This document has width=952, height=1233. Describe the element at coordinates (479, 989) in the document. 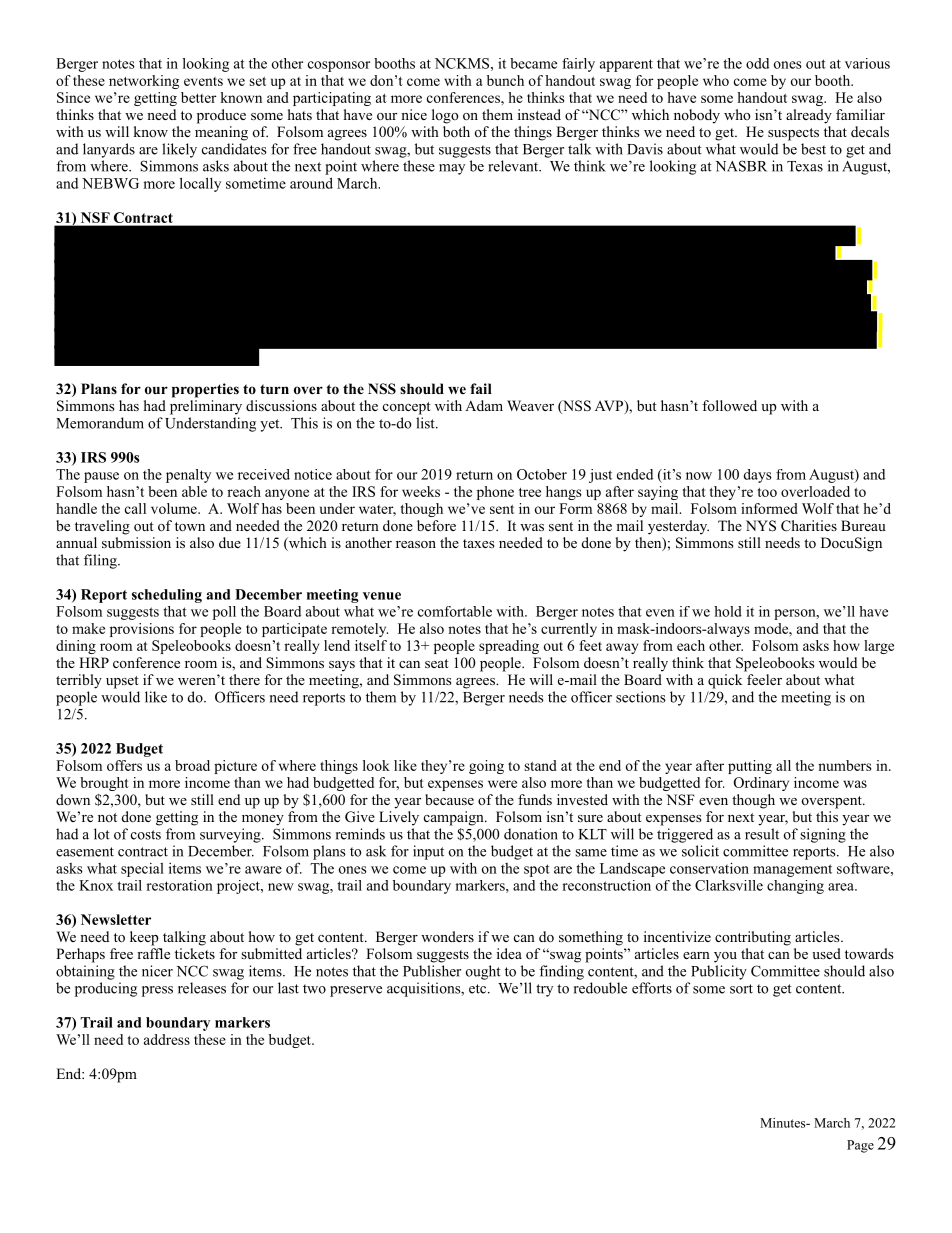

I see `etc` at that location.
